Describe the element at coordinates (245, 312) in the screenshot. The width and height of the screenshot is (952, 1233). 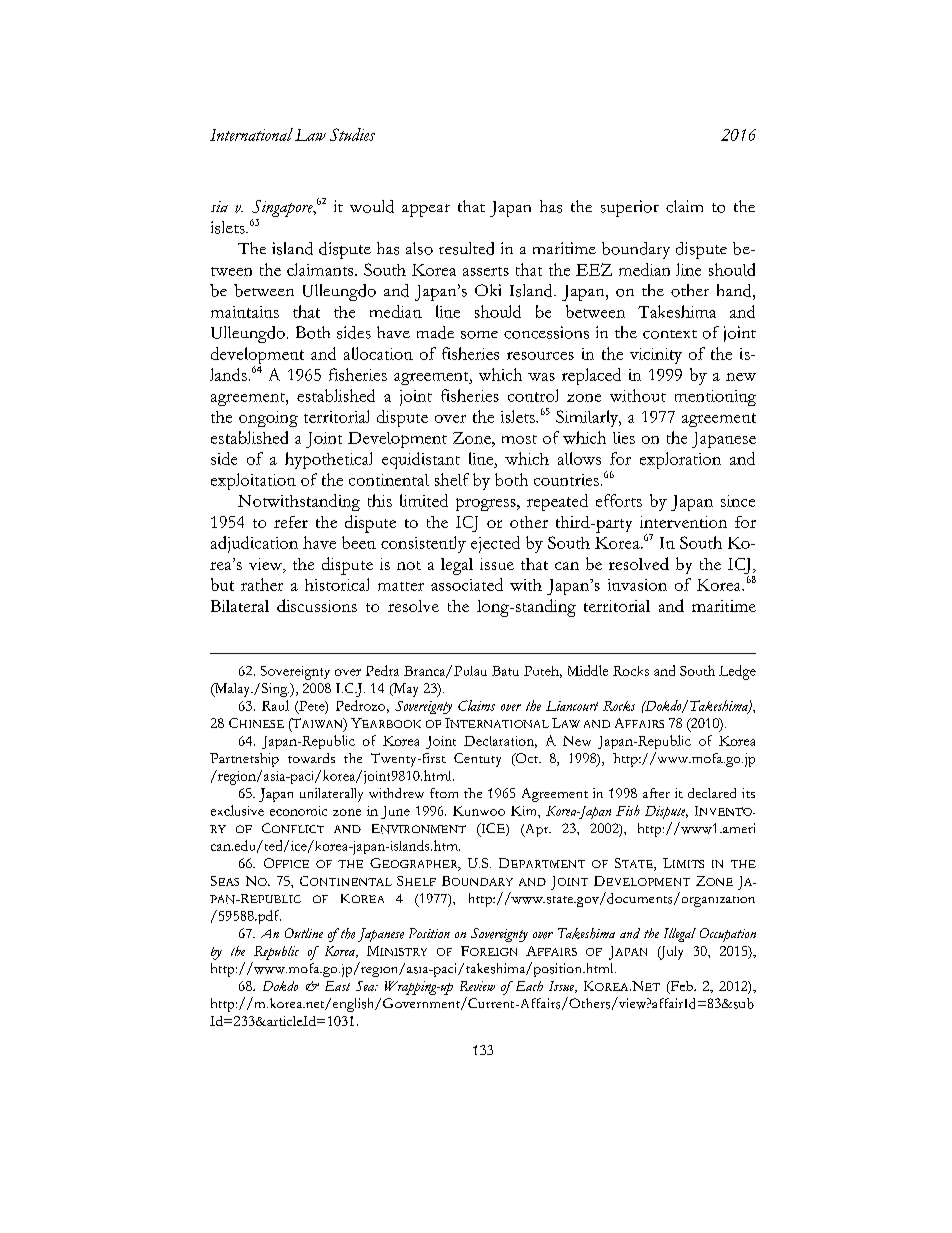
I see `maintains` at that location.
